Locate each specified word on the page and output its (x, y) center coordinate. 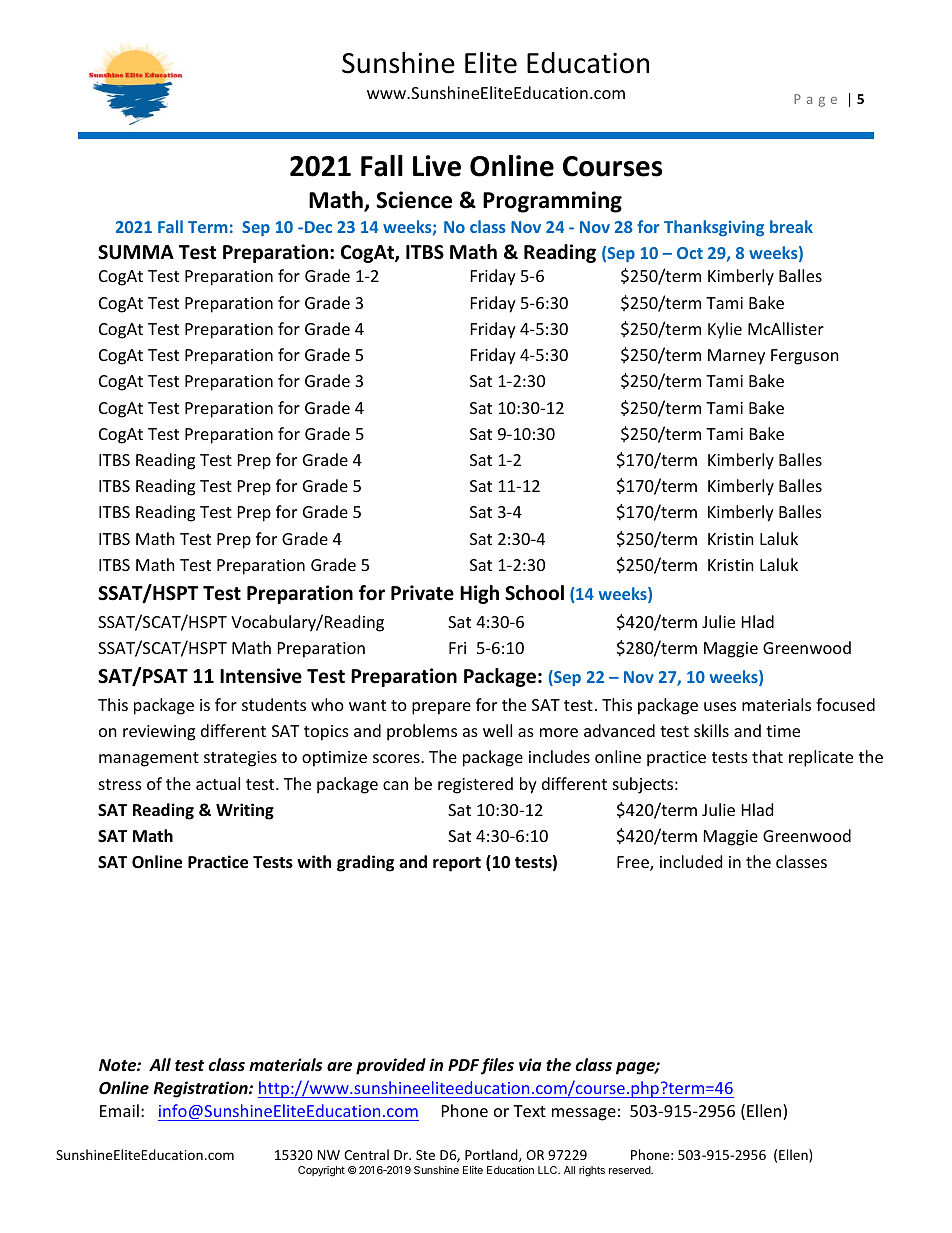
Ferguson (805, 357)
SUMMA (136, 252)
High (479, 594)
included (691, 861)
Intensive (261, 676)
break (791, 226)
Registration (202, 1089)
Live (437, 166)
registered (475, 785)
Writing (245, 811)
